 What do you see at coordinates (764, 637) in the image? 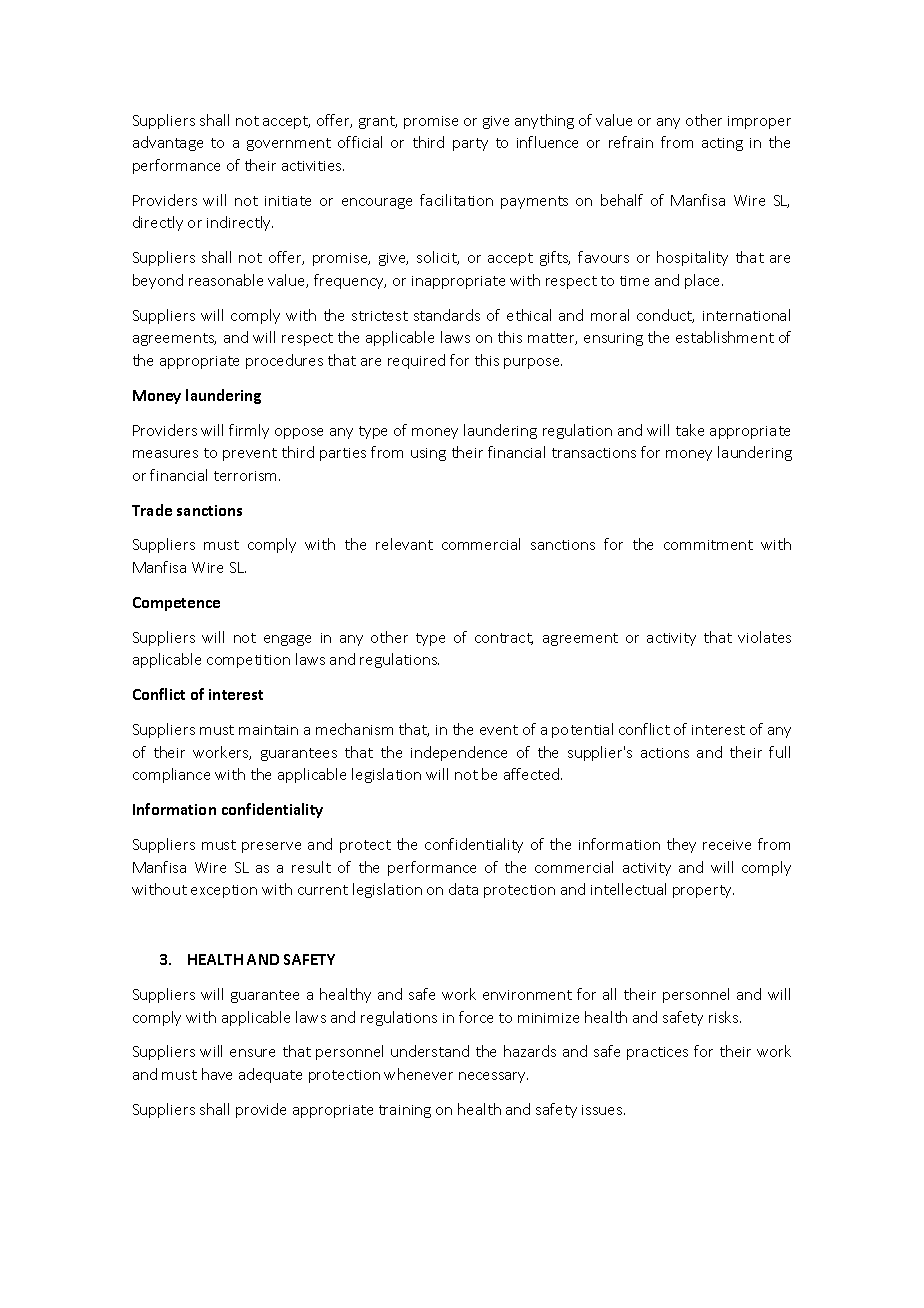
I see `violates` at bounding box center [764, 637].
